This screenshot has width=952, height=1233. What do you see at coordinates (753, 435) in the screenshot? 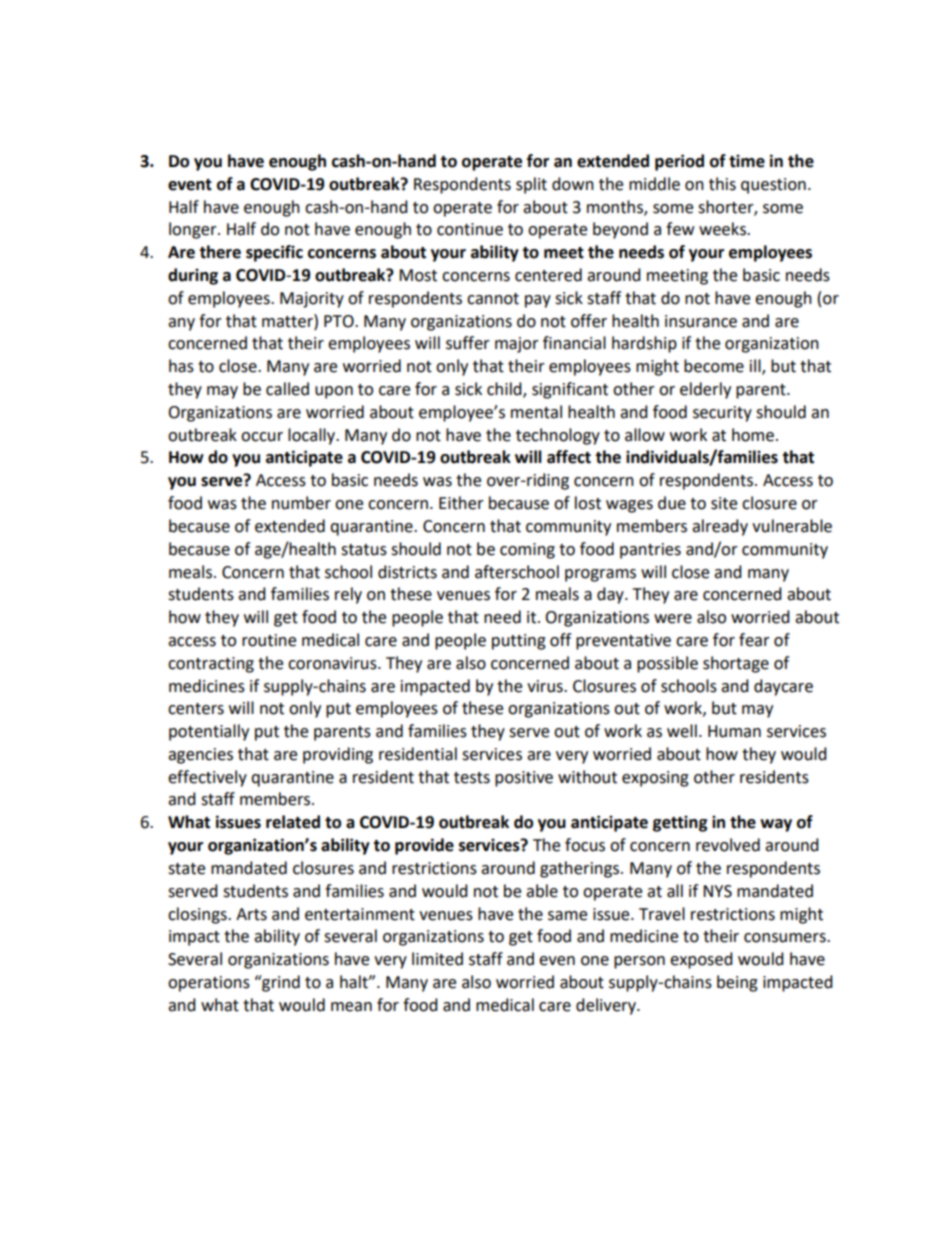
I see `home` at bounding box center [753, 435].
